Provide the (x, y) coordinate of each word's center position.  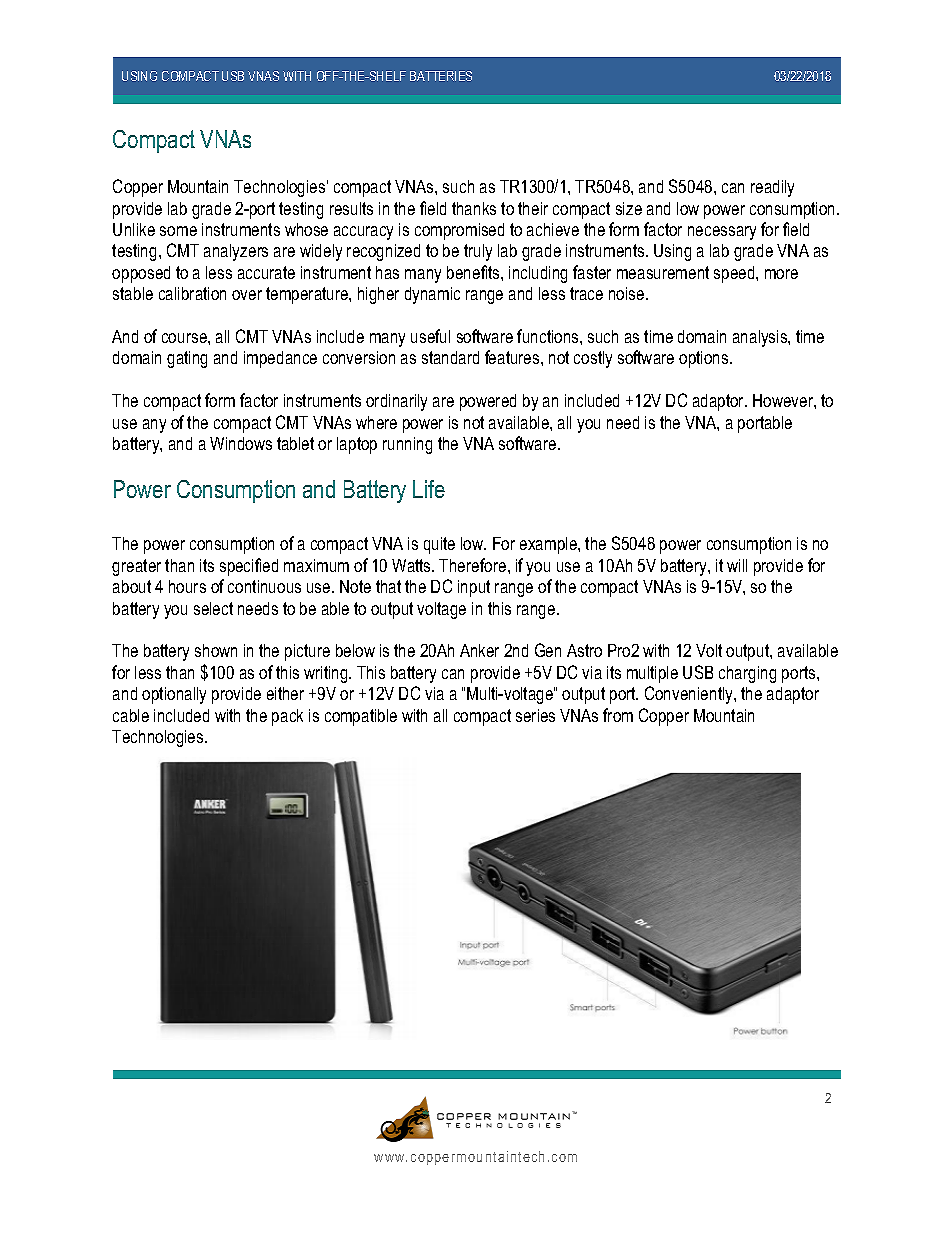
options (705, 359)
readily (772, 188)
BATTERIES (441, 76)
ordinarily (396, 402)
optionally (174, 695)
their (533, 208)
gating (187, 359)
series (535, 715)
